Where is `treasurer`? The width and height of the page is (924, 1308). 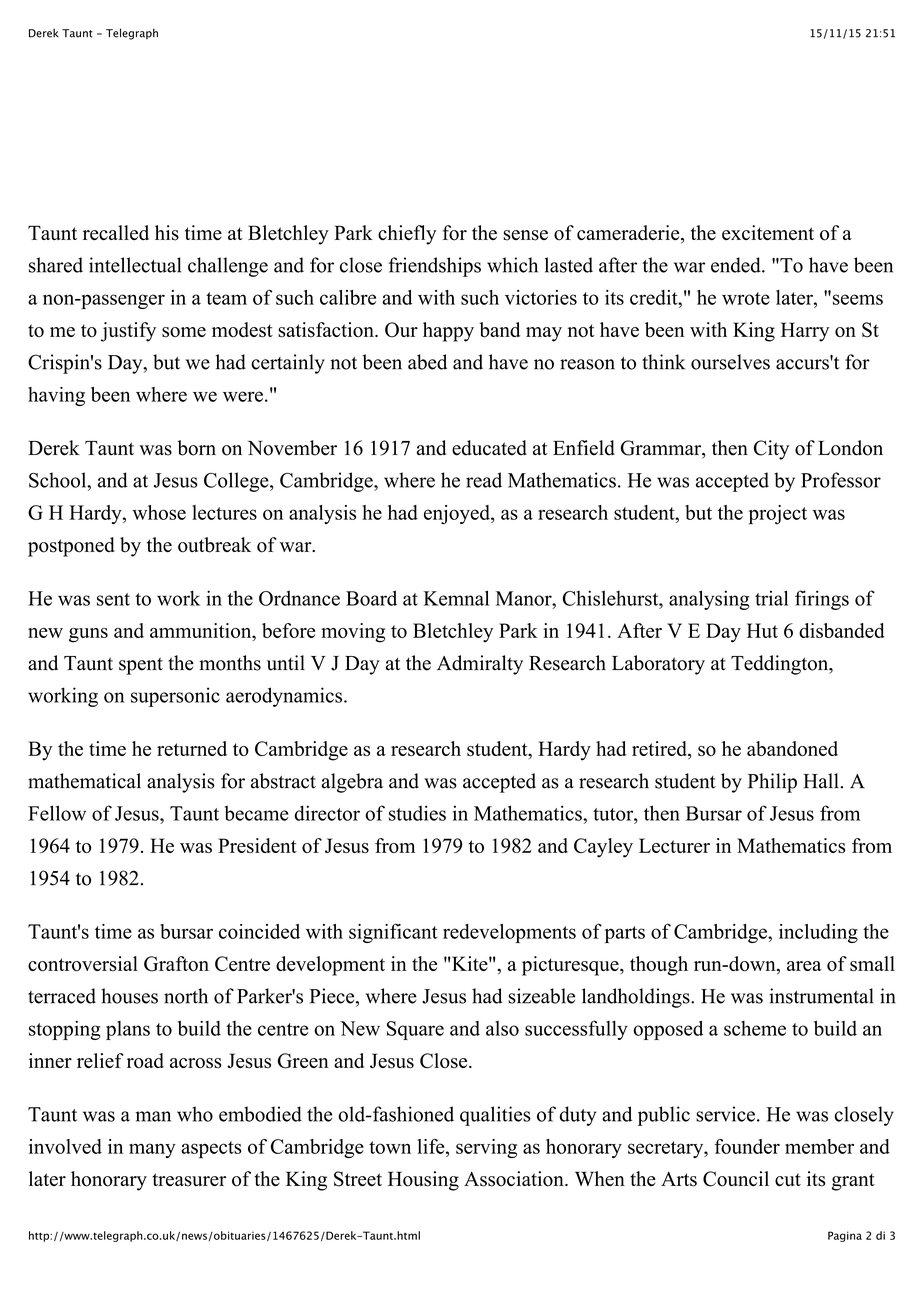
treasurer is located at coordinates (189, 1180).
